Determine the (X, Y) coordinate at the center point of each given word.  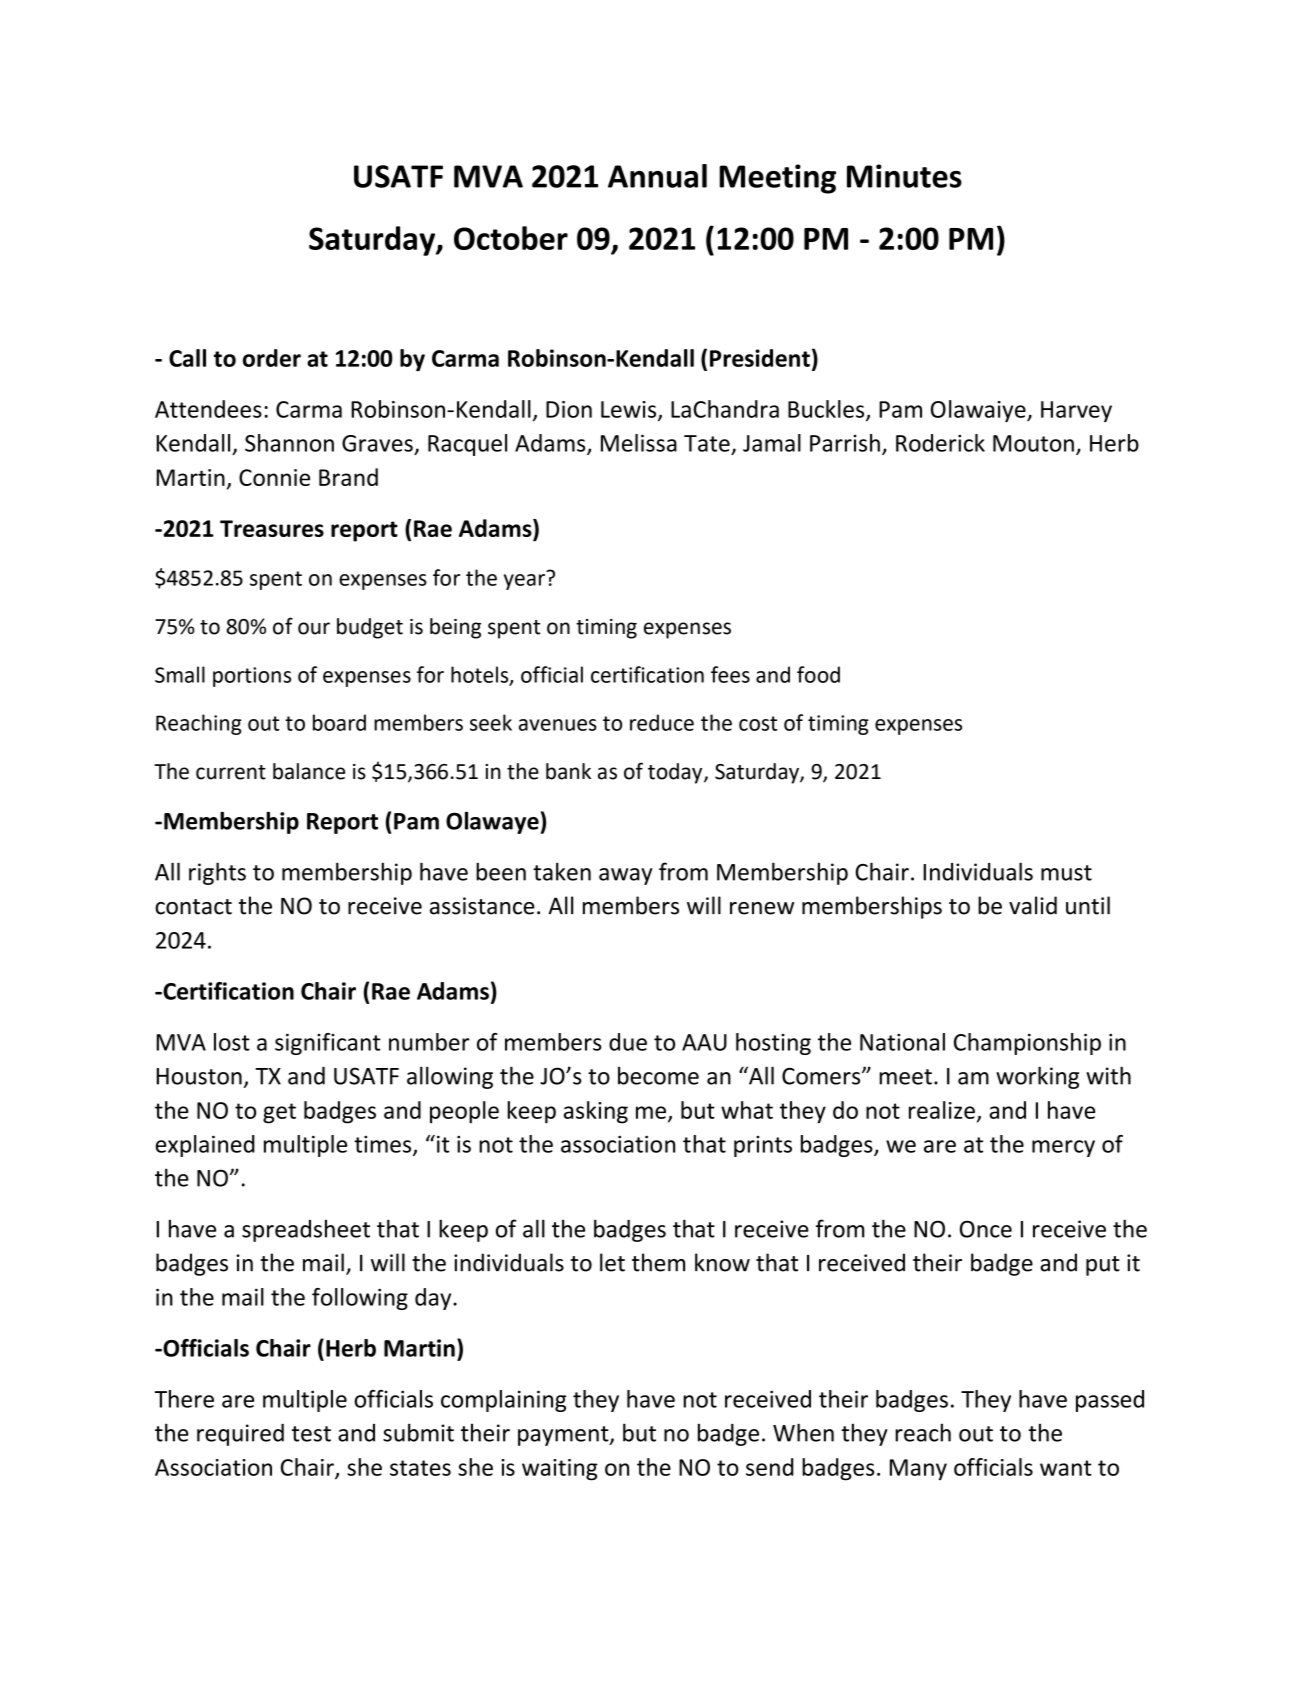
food (818, 674)
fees (730, 674)
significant (328, 1044)
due (628, 1042)
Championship (1027, 1044)
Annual (657, 176)
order (272, 358)
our (314, 628)
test (311, 1434)
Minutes (904, 176)
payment (564, 1436)
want (1066, 1468)
